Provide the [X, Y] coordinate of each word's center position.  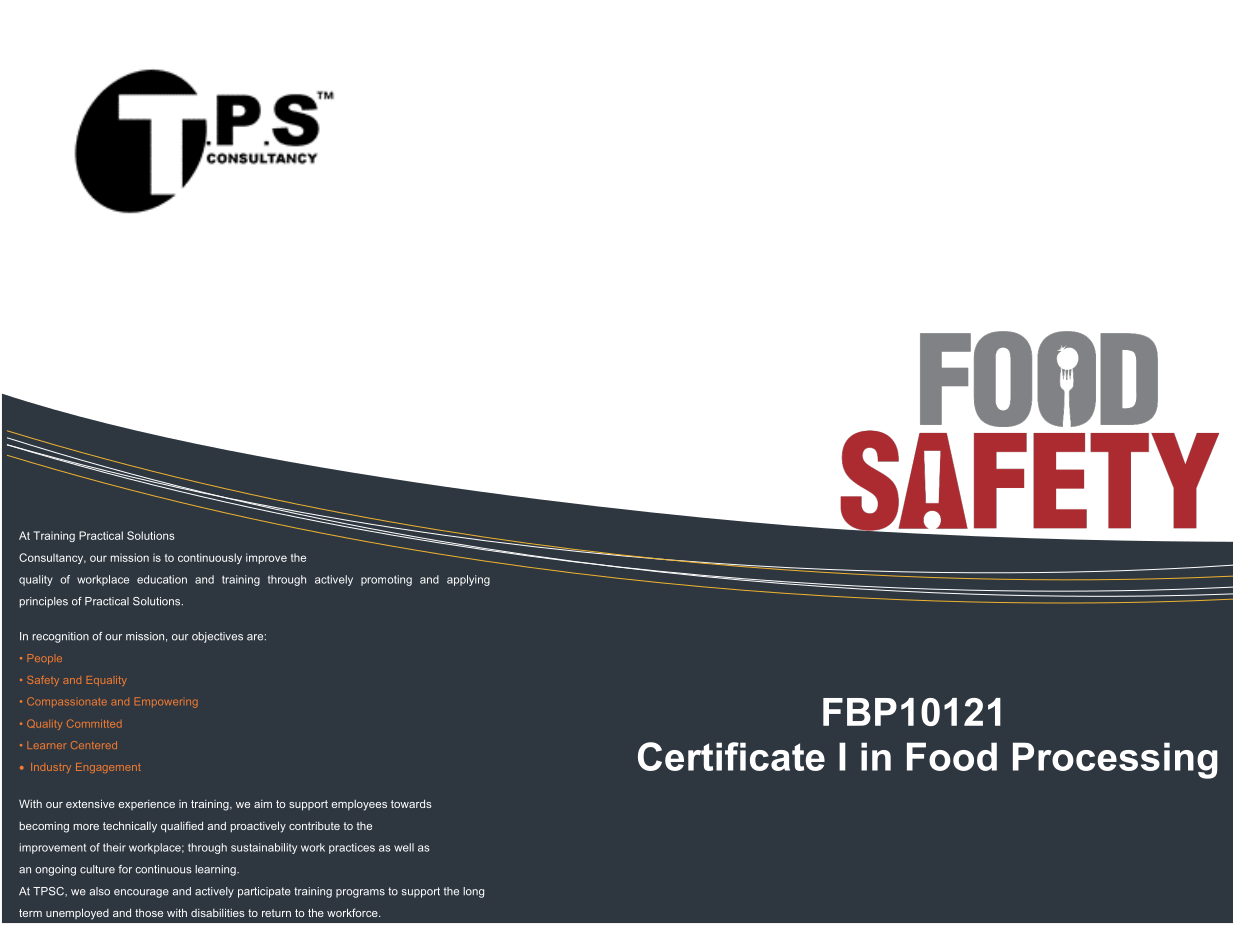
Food [952, 756]
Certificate [731, 756]
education [162, 579]
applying [468, 580]
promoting [386, 580]
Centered [94, 745]
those [149, 913]
